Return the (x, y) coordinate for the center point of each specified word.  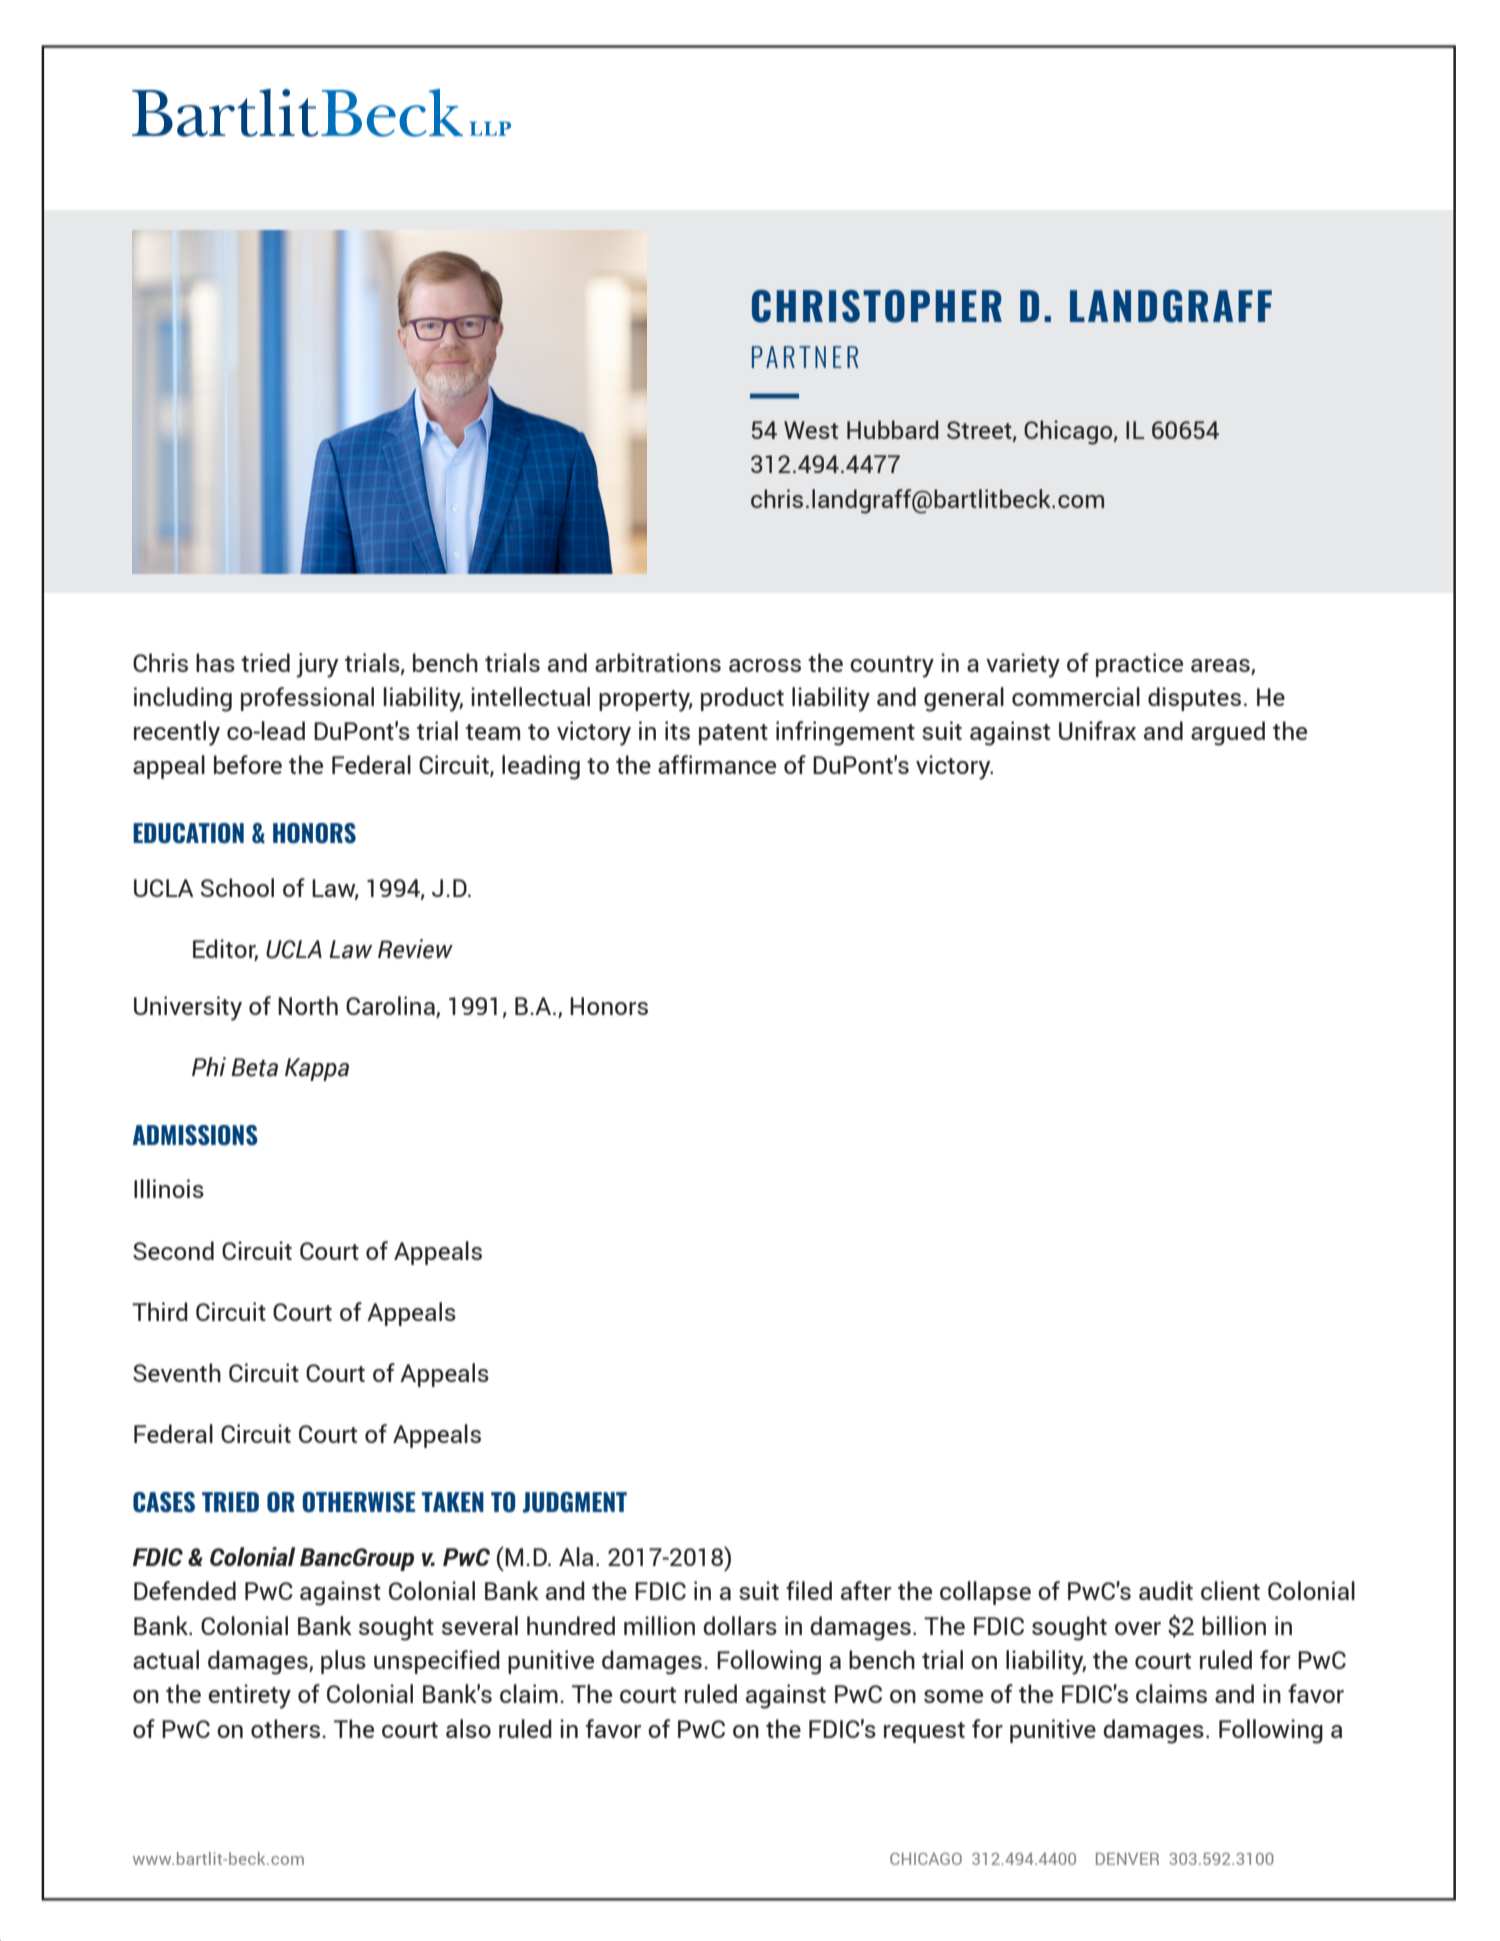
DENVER (1127, 1859)
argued (1228, 733)
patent (733, 734)
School (237, 887)
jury (318, 665)
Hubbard (892, 429)
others (285, 1728)
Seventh (177, 1372)
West (811, 430)
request (924, 1732)
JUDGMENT (575, 1502)
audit (1166, 1590)
